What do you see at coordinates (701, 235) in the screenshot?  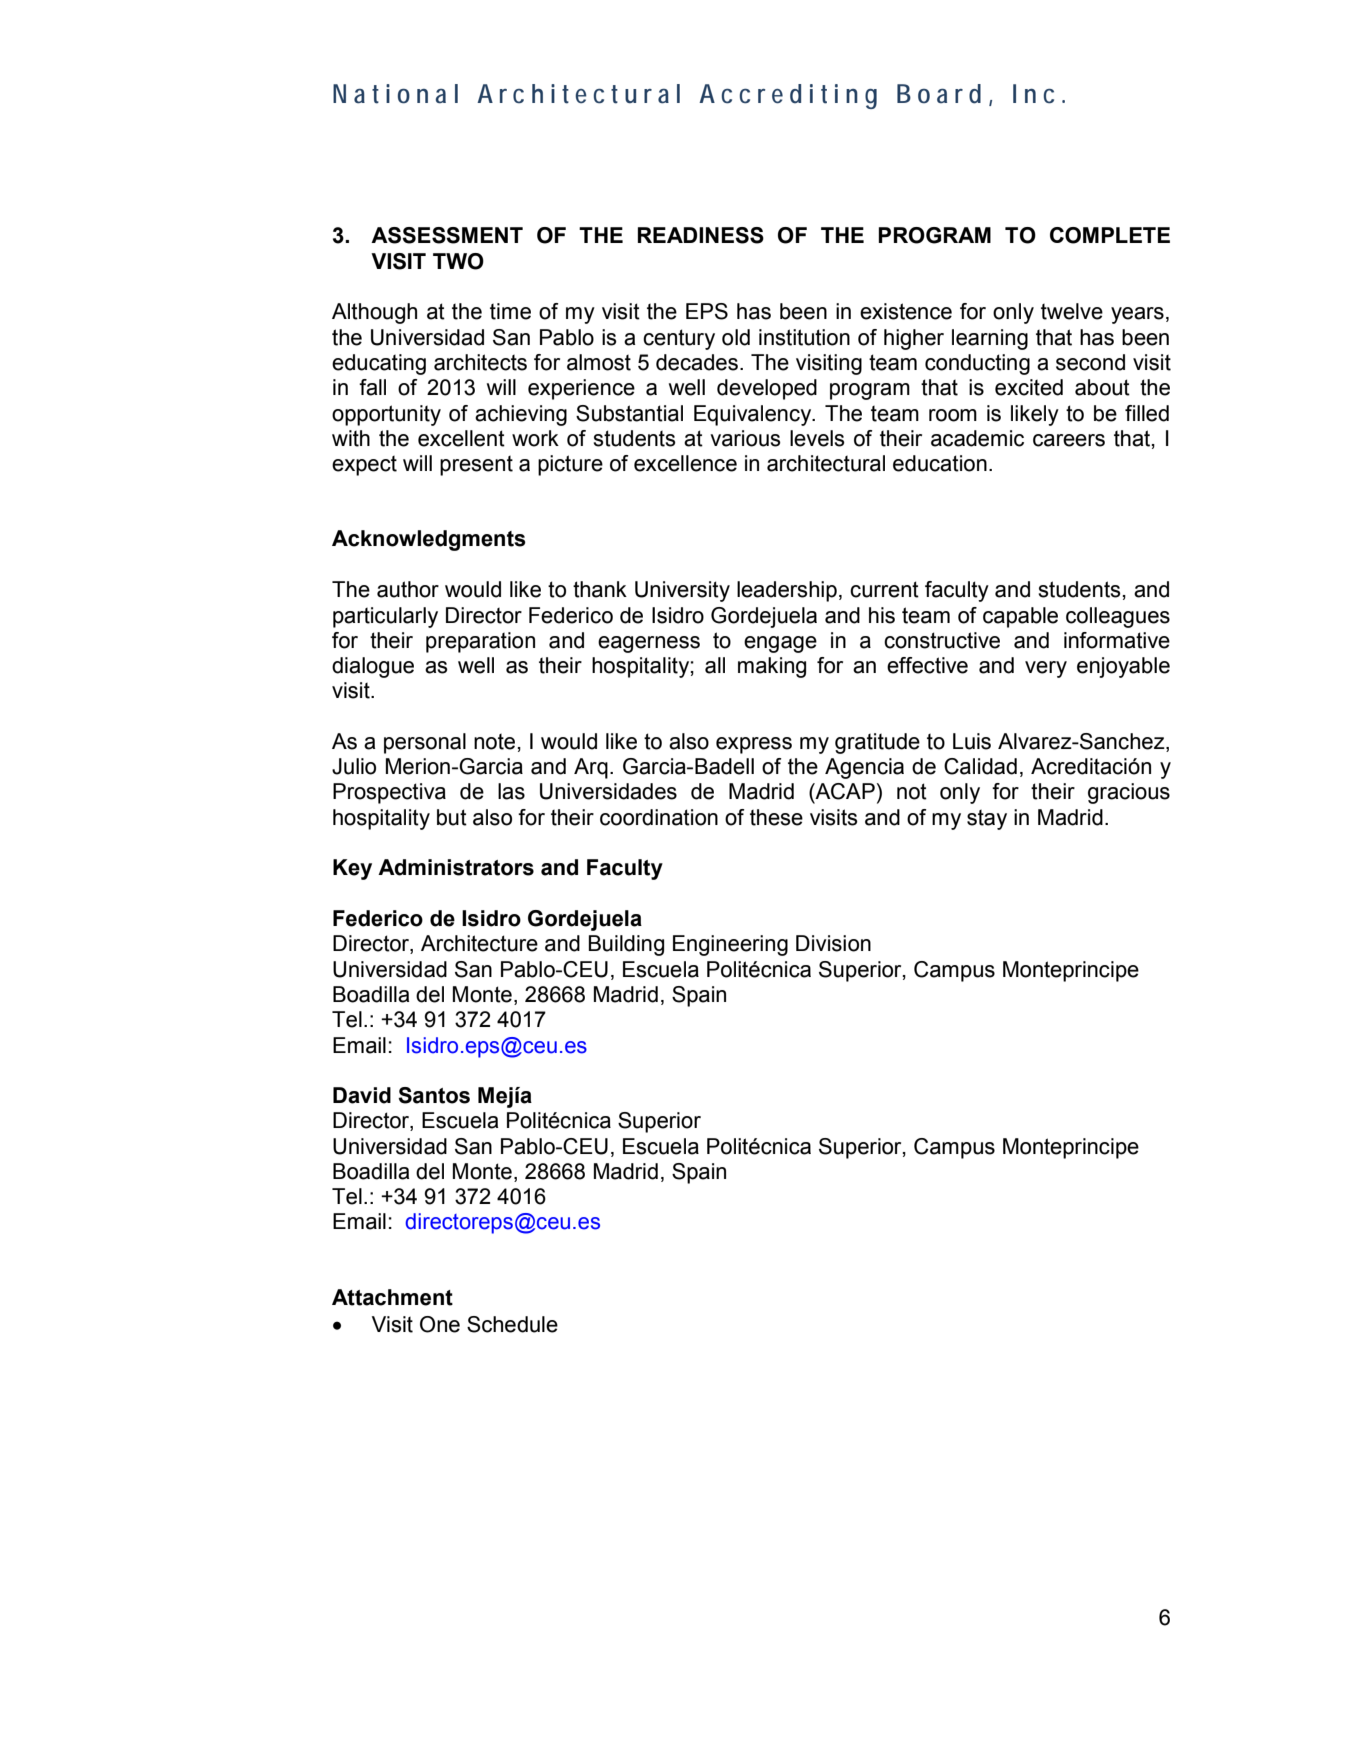 I see `READINESS` at bounding box center [701, 235].
